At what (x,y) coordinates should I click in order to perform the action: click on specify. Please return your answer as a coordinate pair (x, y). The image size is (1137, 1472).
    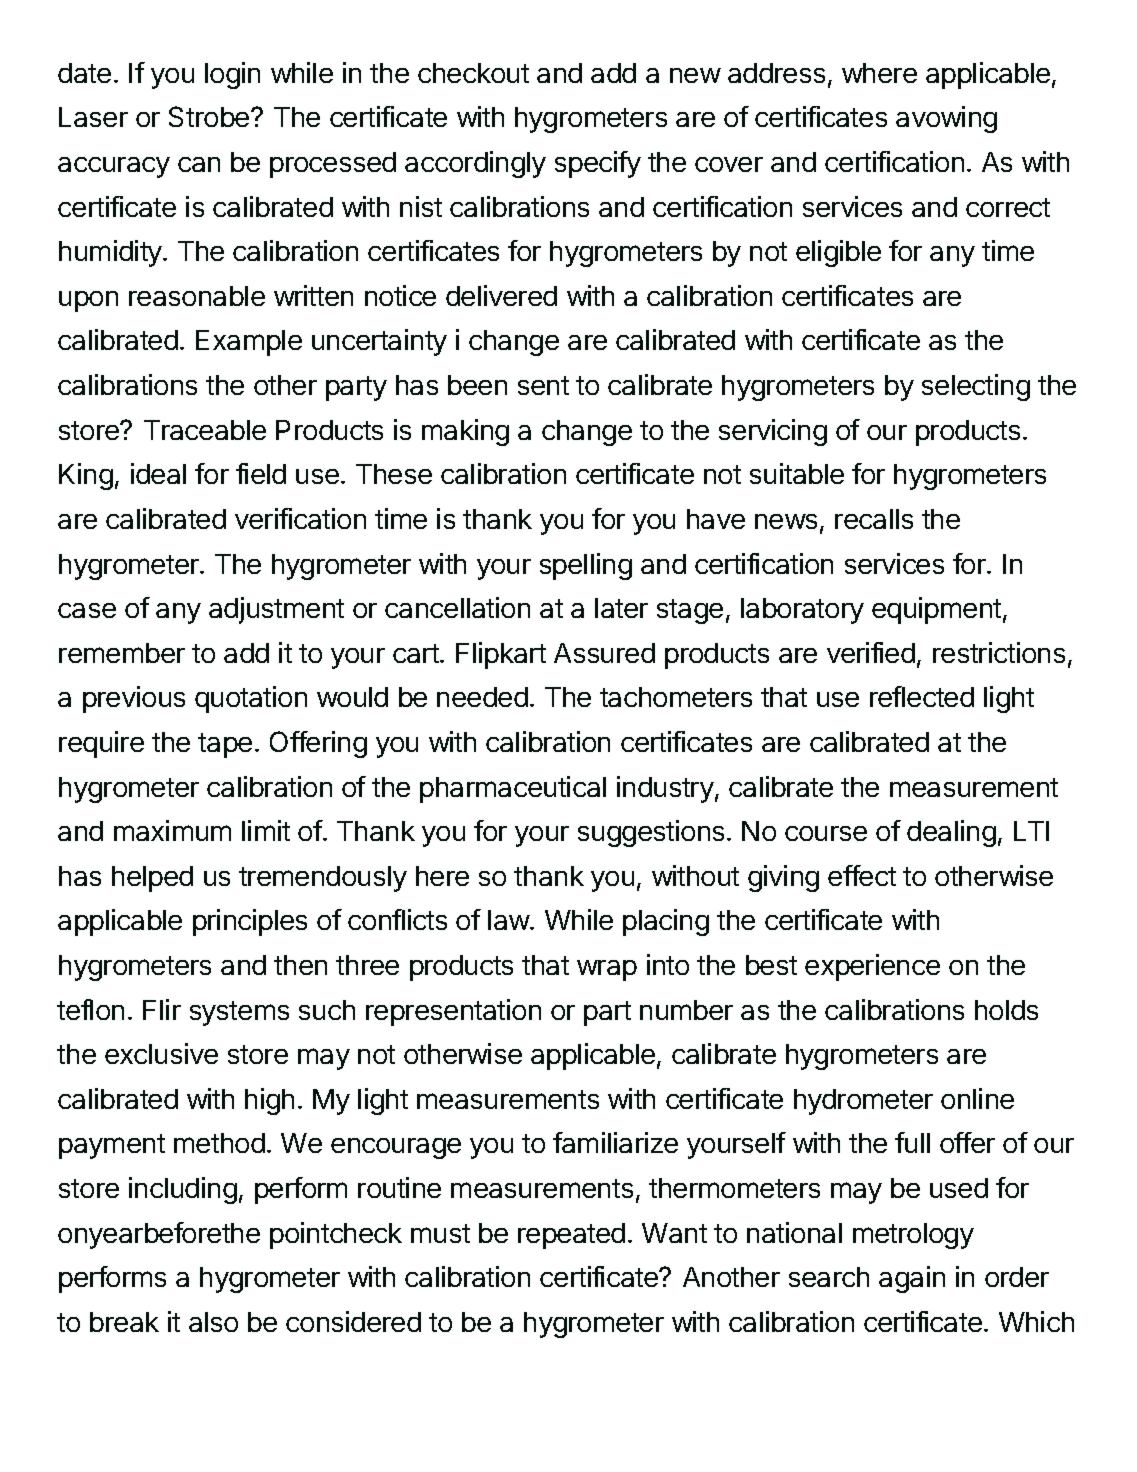
    Looking at the image, I should click on (598, 164).
